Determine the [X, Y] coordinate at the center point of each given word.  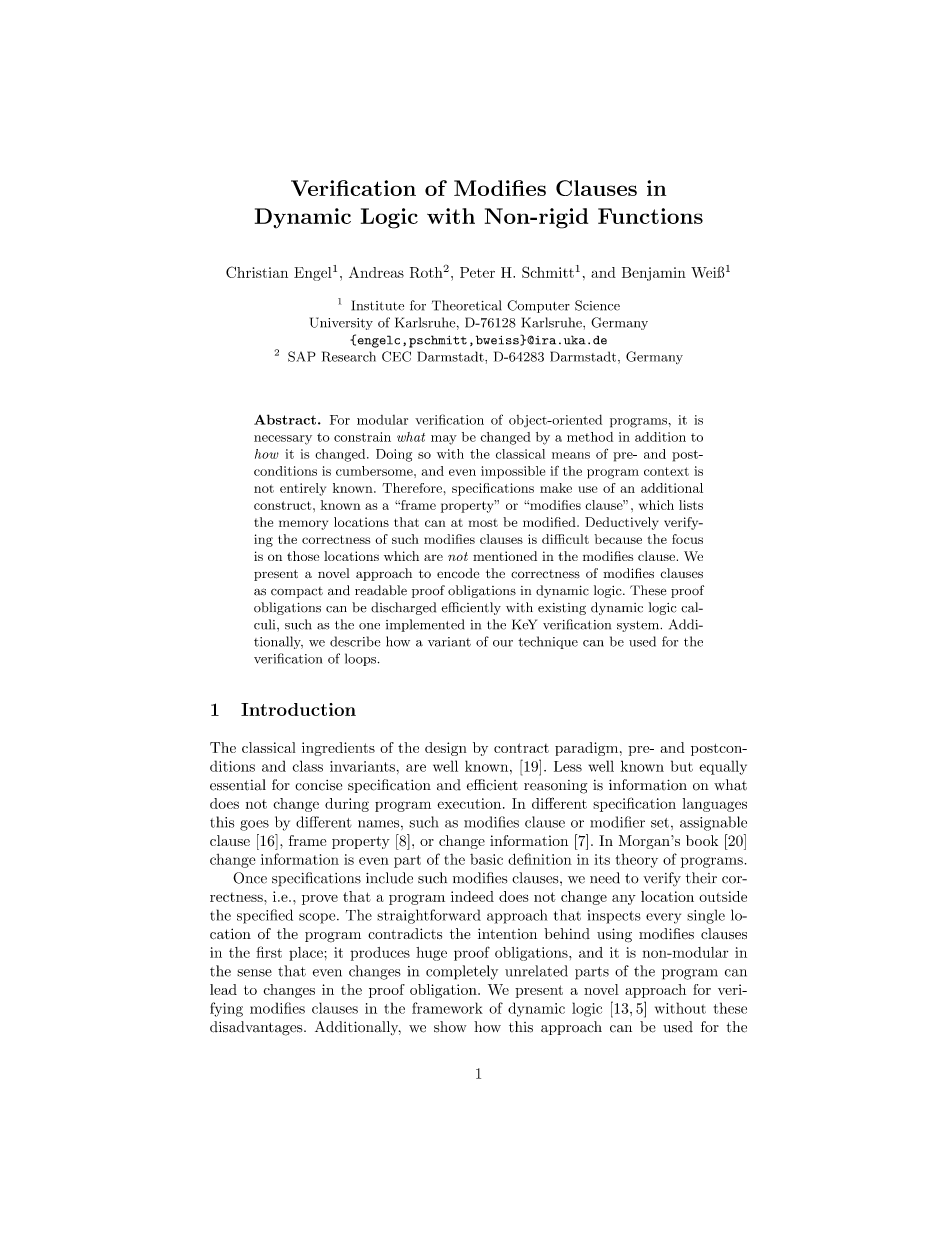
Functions [650, 216]
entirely [303, 489]
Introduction [298, 709]
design [445, 749]
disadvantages [257, 1028]
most [483, 523]
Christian [257, 272]
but [682, 766]
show [450, 1027]
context [666, 471]
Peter [477, 272]
